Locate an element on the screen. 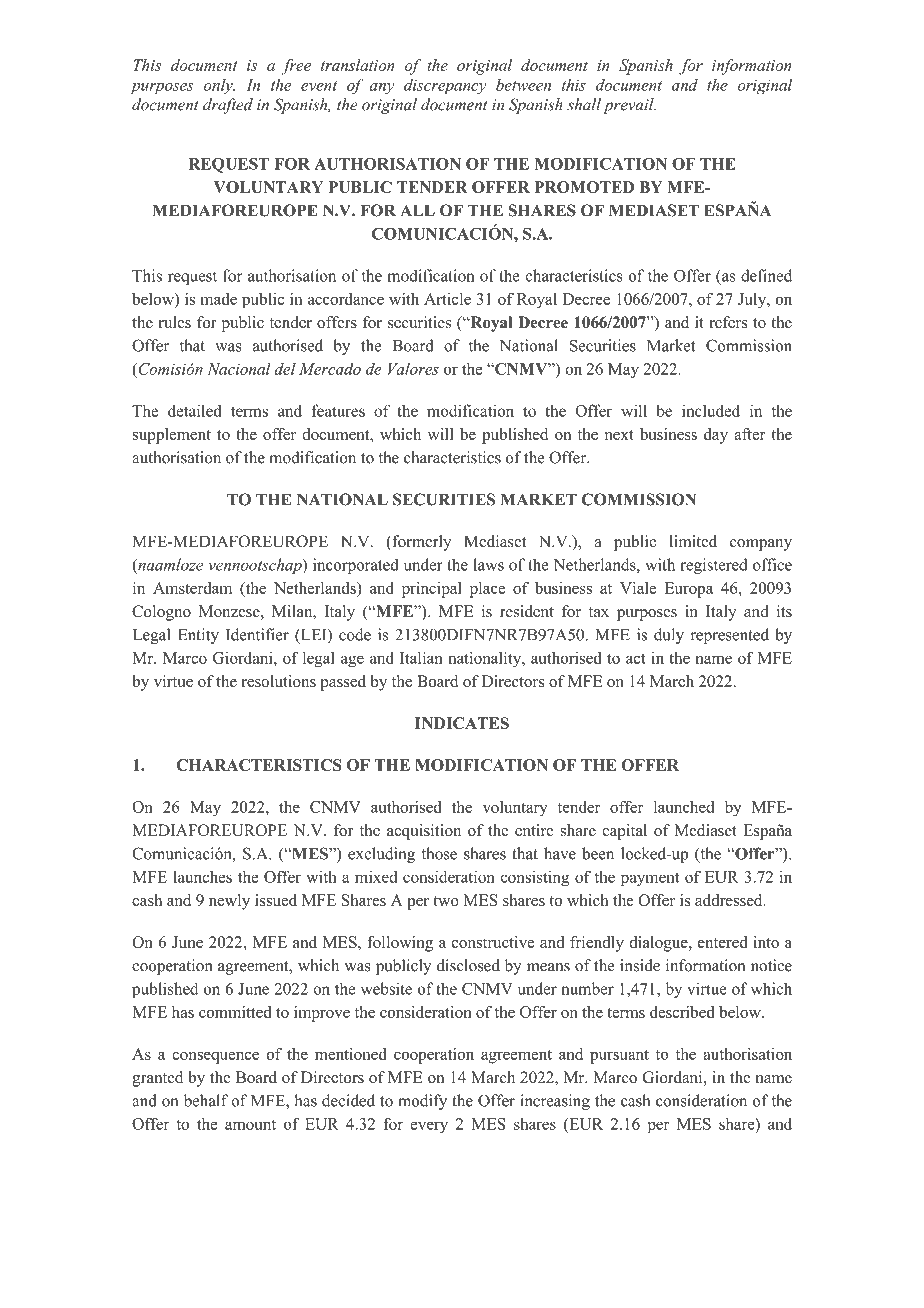  drafted is located at coordinates (228, 106).
